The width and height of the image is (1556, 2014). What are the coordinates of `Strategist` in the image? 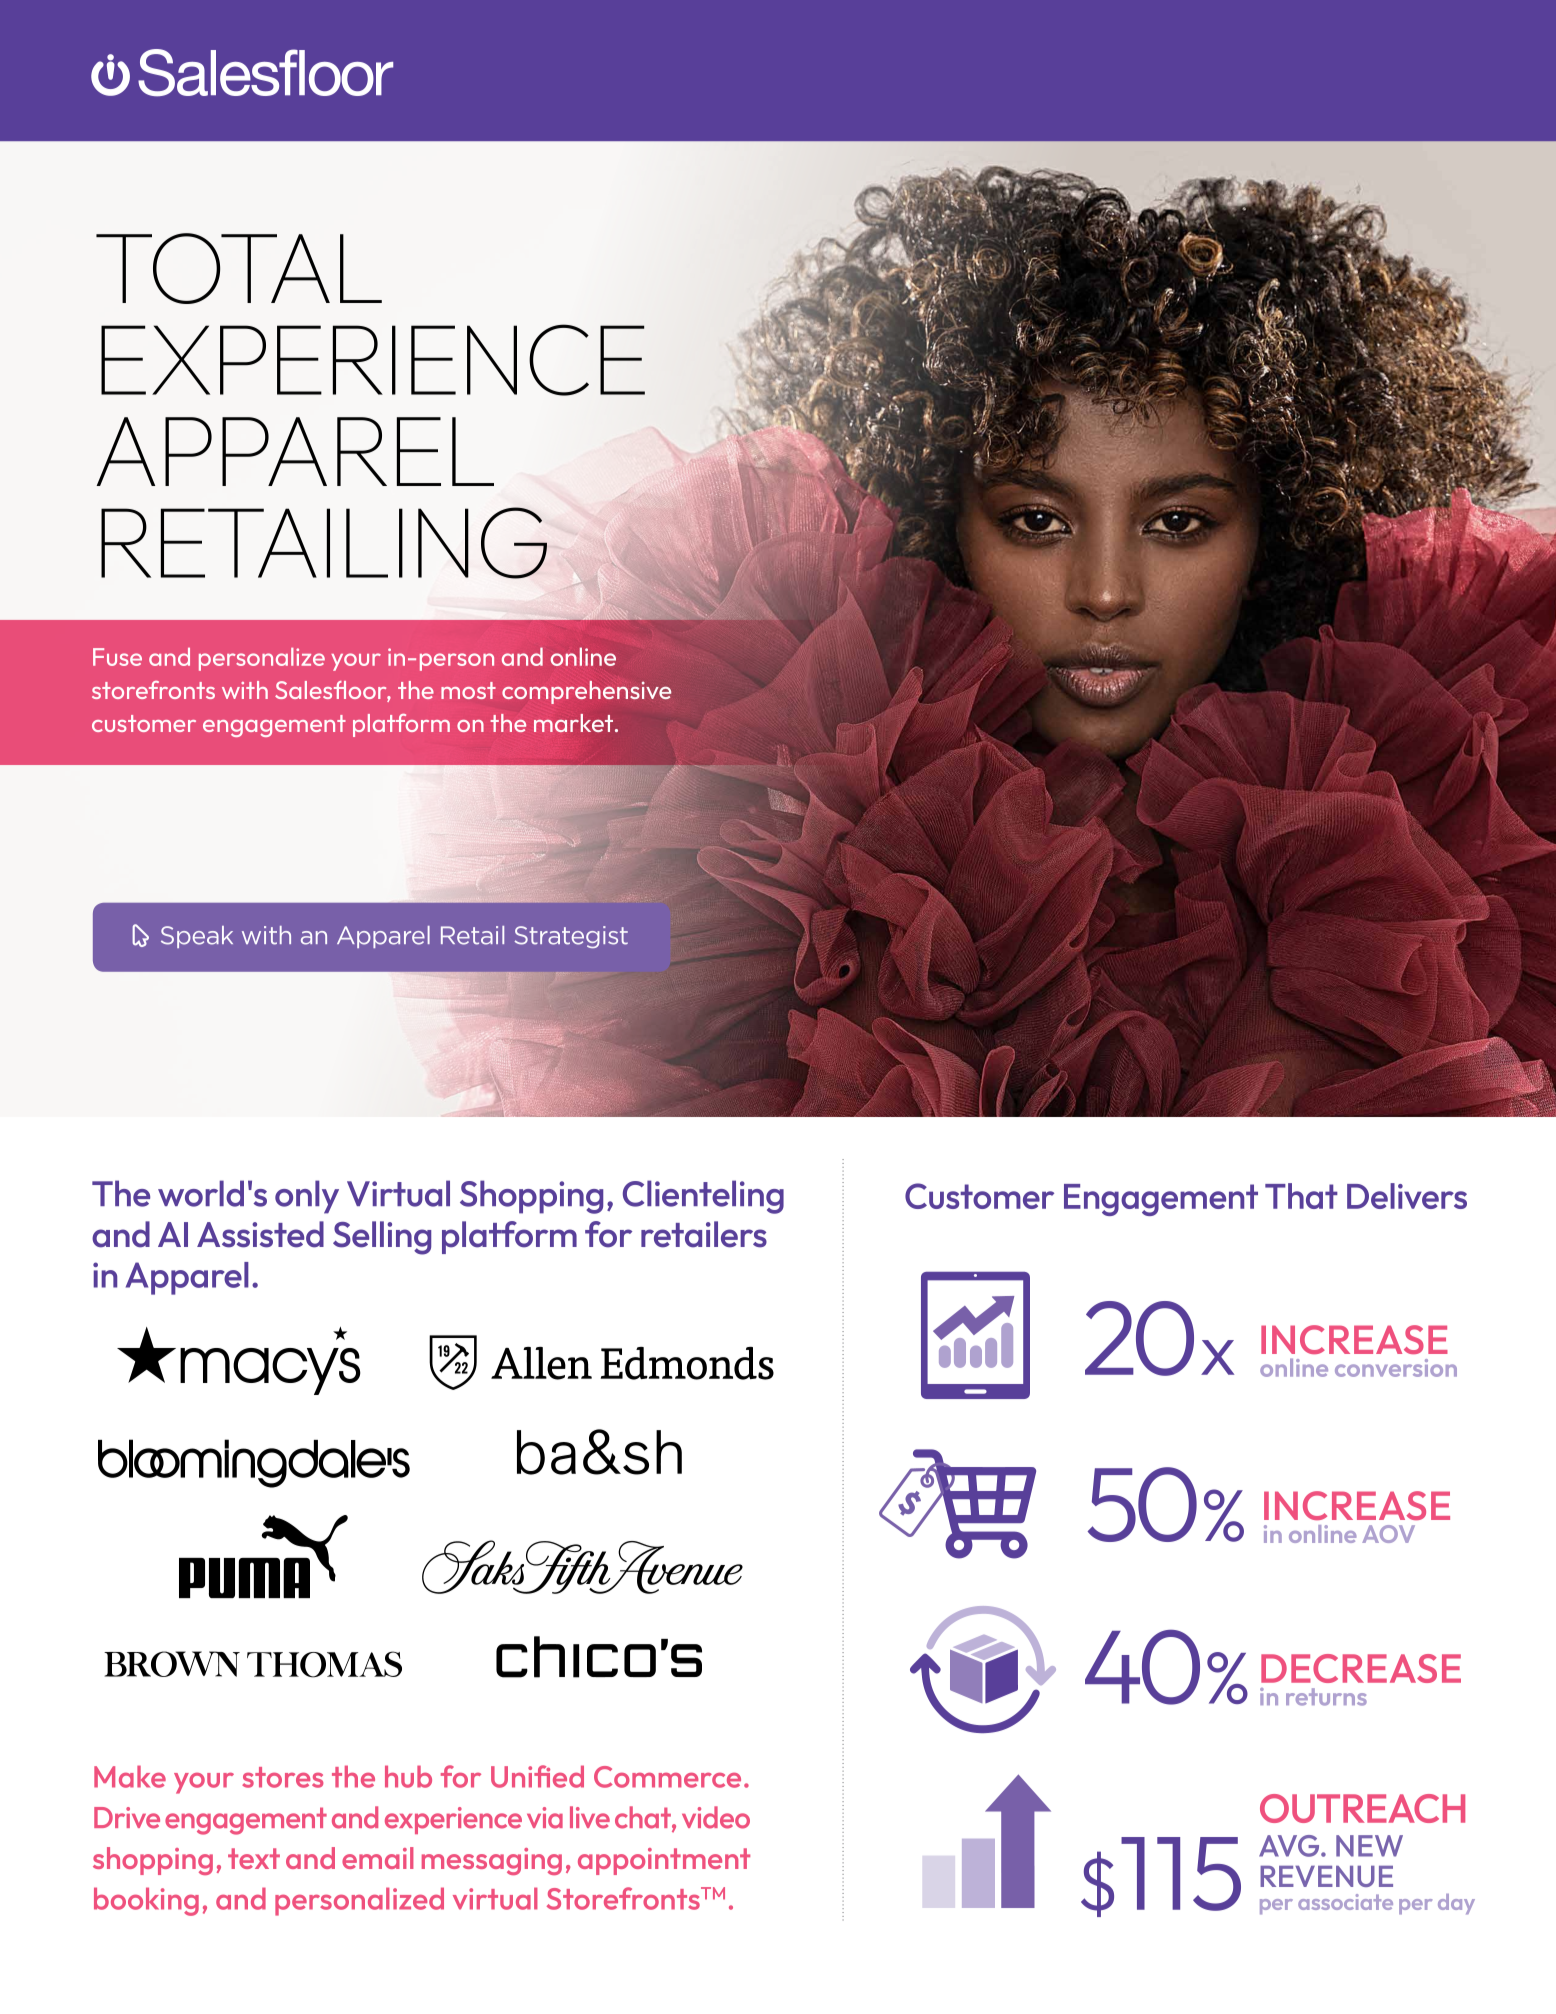 It's located at (571, 937).
